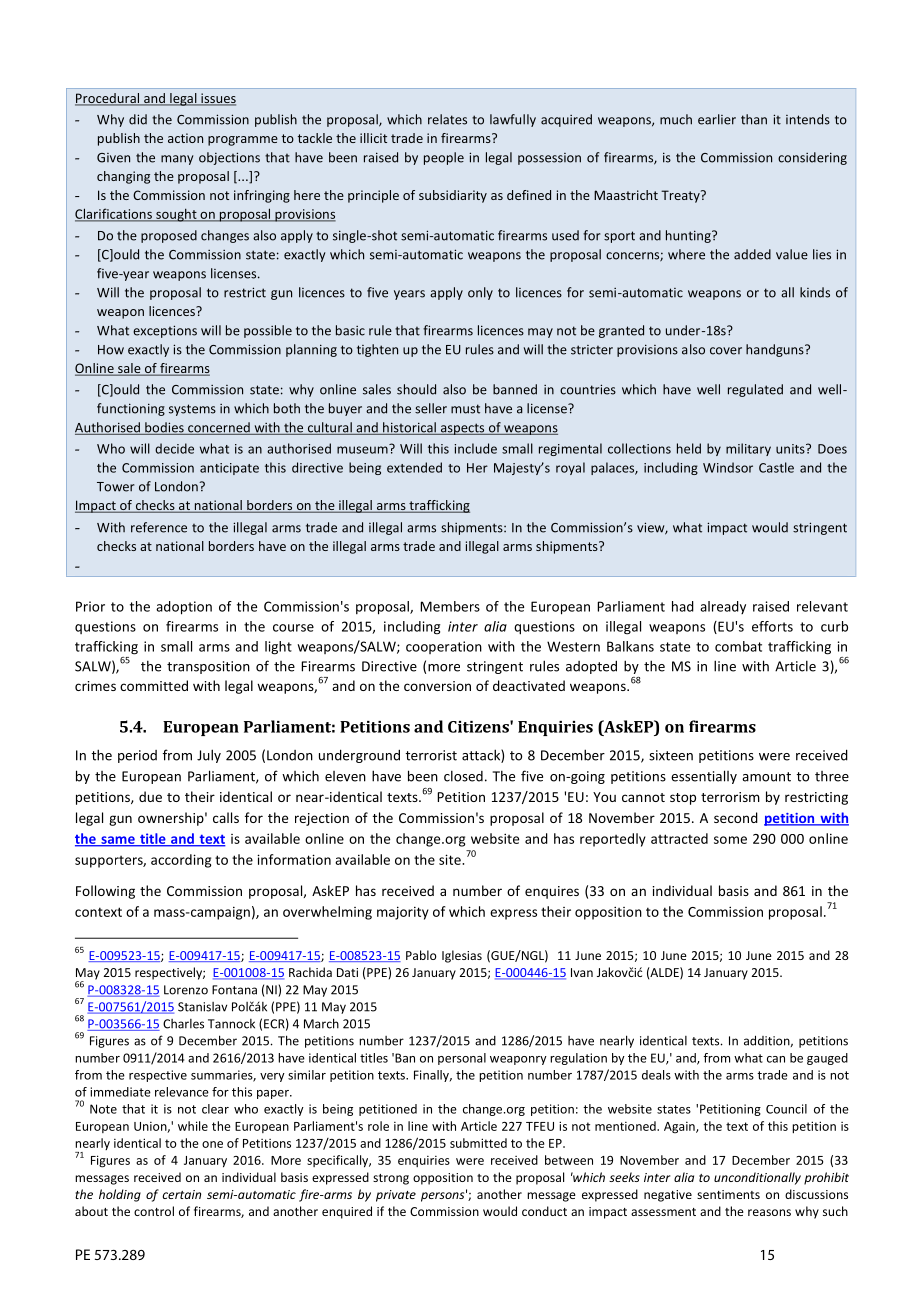 The height and width of the image is (1308, 924). What do you see at coordinates (181, 861) in the image?
I see `according` at bounding box center [181, 861].
